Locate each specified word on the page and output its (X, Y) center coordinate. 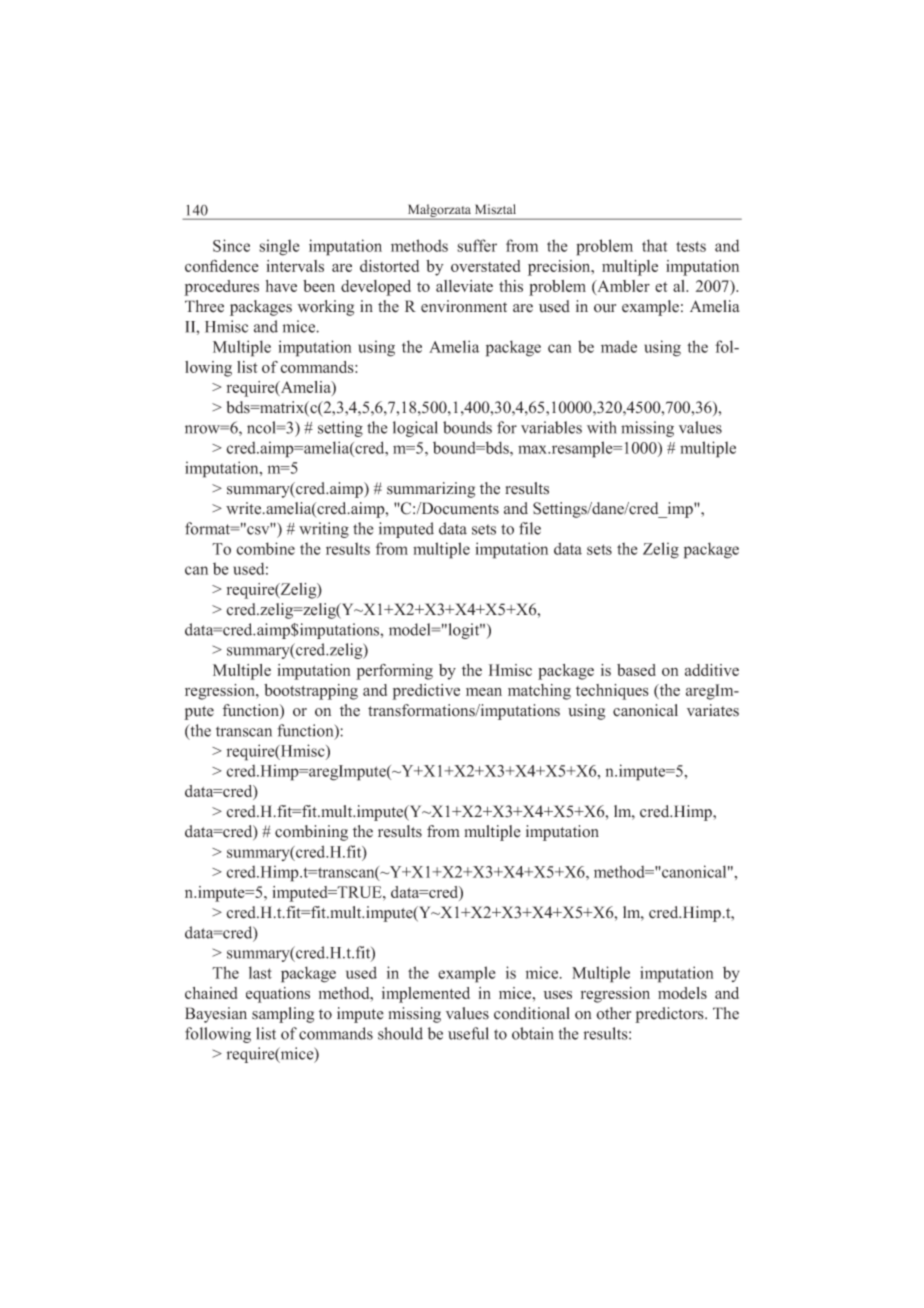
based (636, 670)
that (655, 245)
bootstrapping (311, 692)
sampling (283, 1015)
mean (484, 692)
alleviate (464, 286)
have (281, 286)
